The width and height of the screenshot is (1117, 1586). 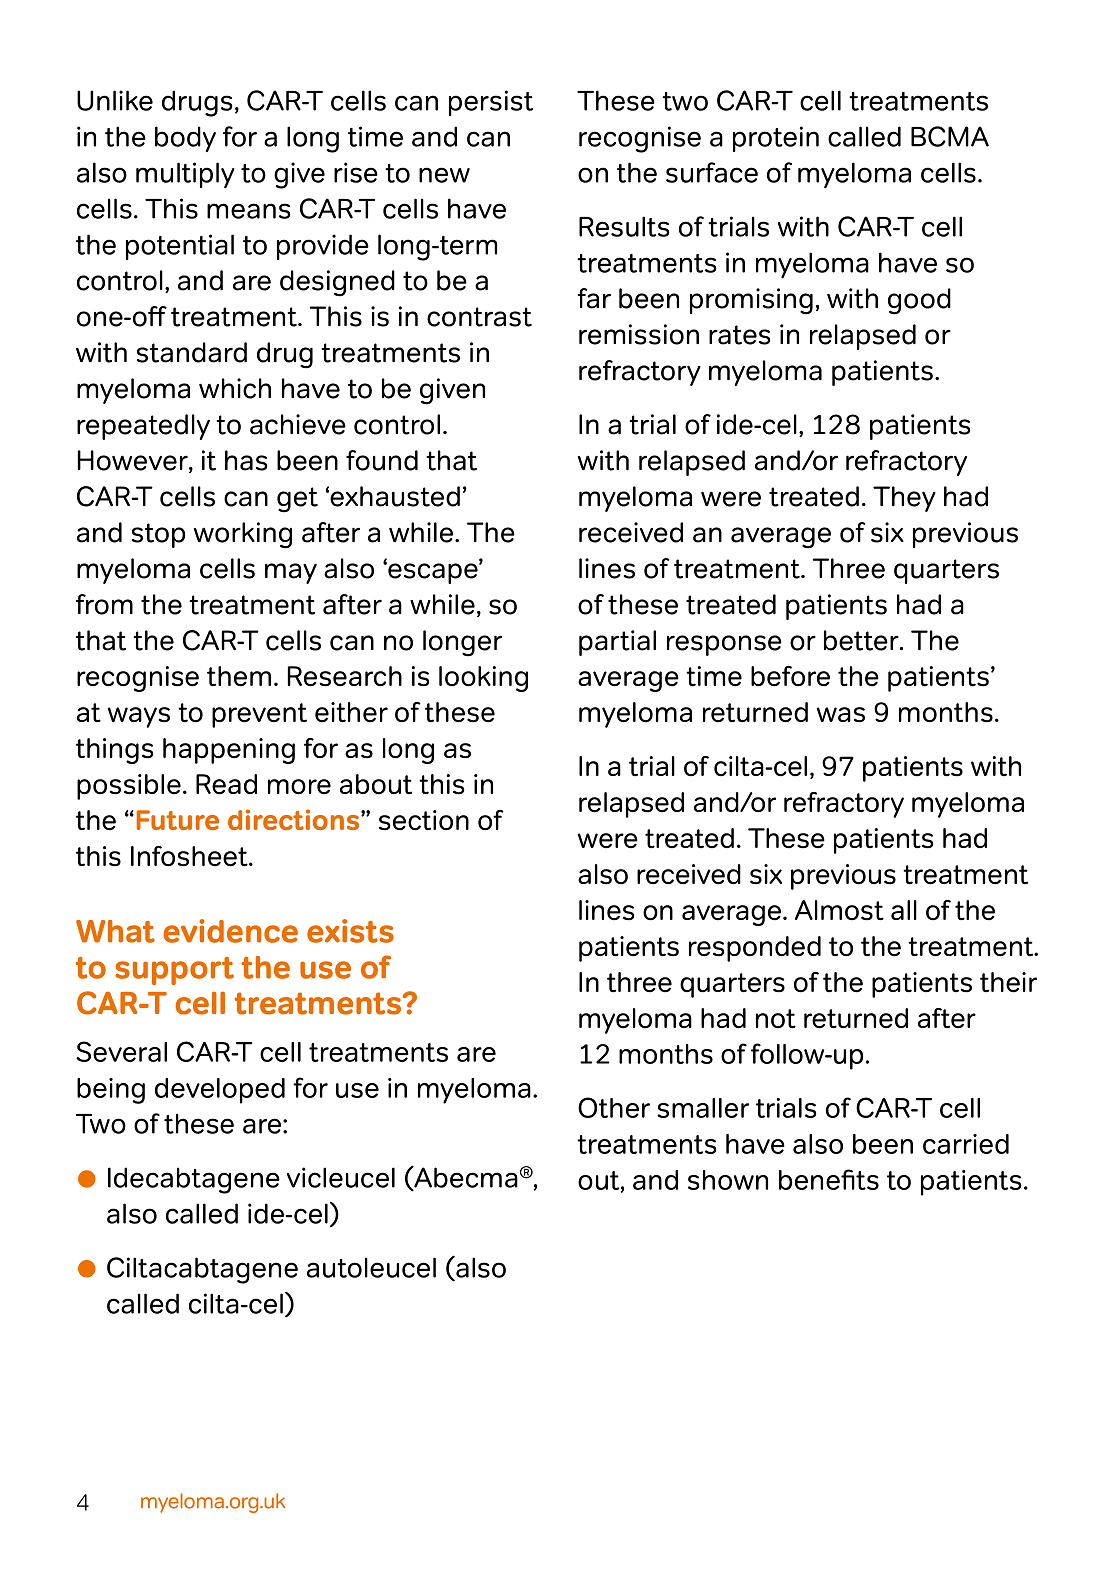 What do you see at coordinates (904, 499) in the screenshot?
I see `They` at bounding box center [904, 499].
